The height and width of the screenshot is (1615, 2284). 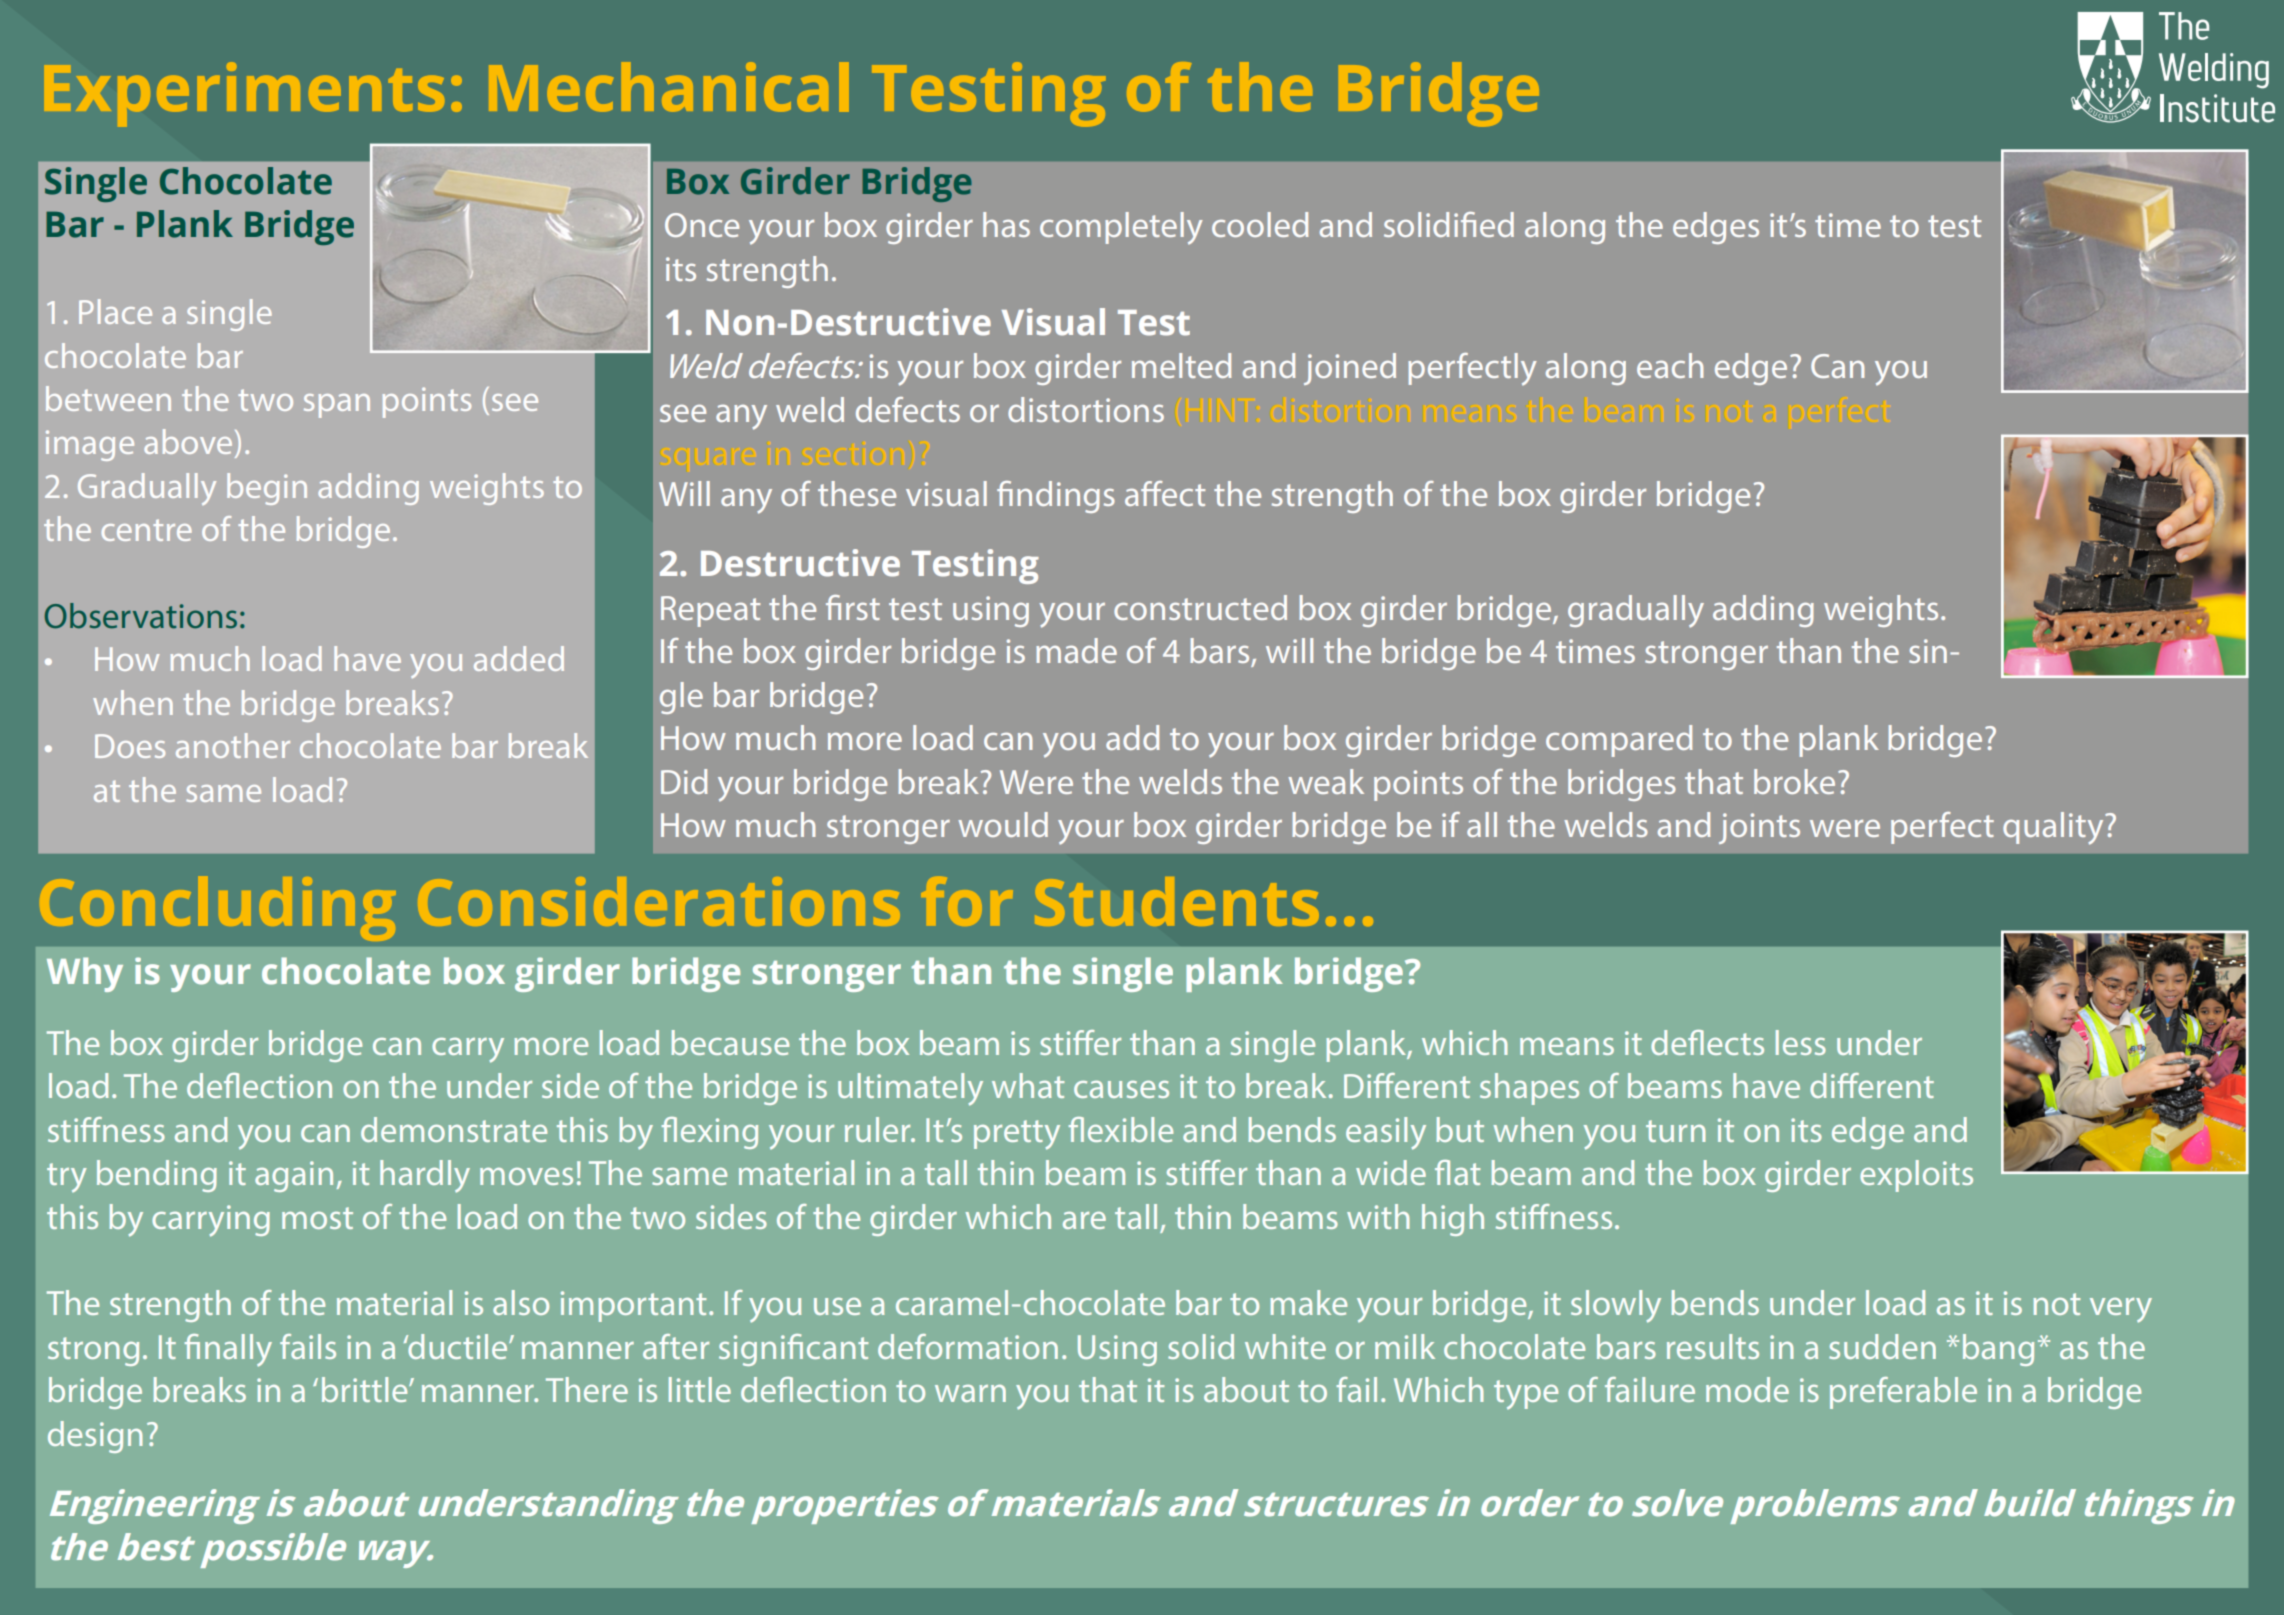 What do you see at coordinates (970, 1393) in the screenshot?
I see `warn` at bounding box center [970, 1393].
